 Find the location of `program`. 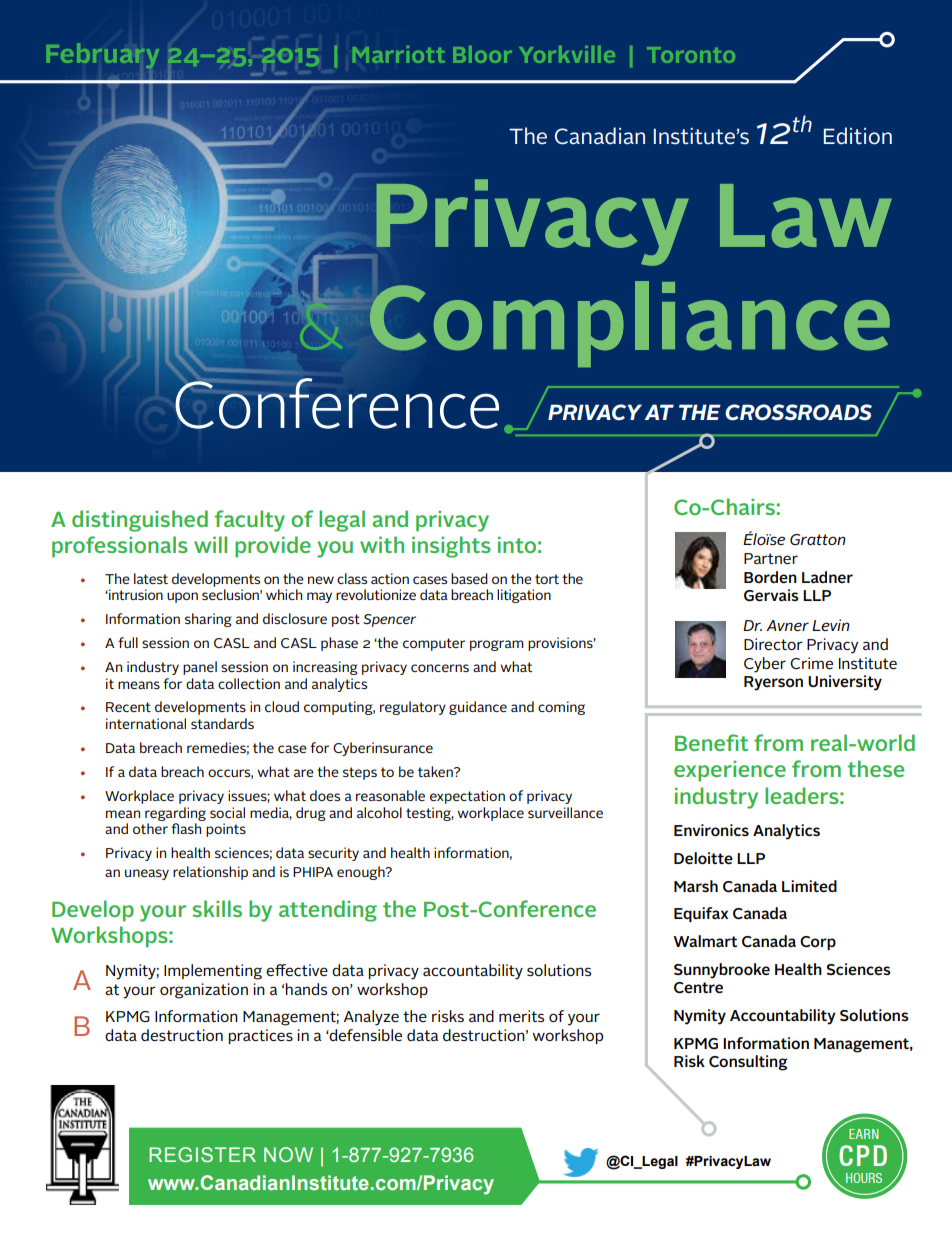

program is located at coordinates (497, 645).
